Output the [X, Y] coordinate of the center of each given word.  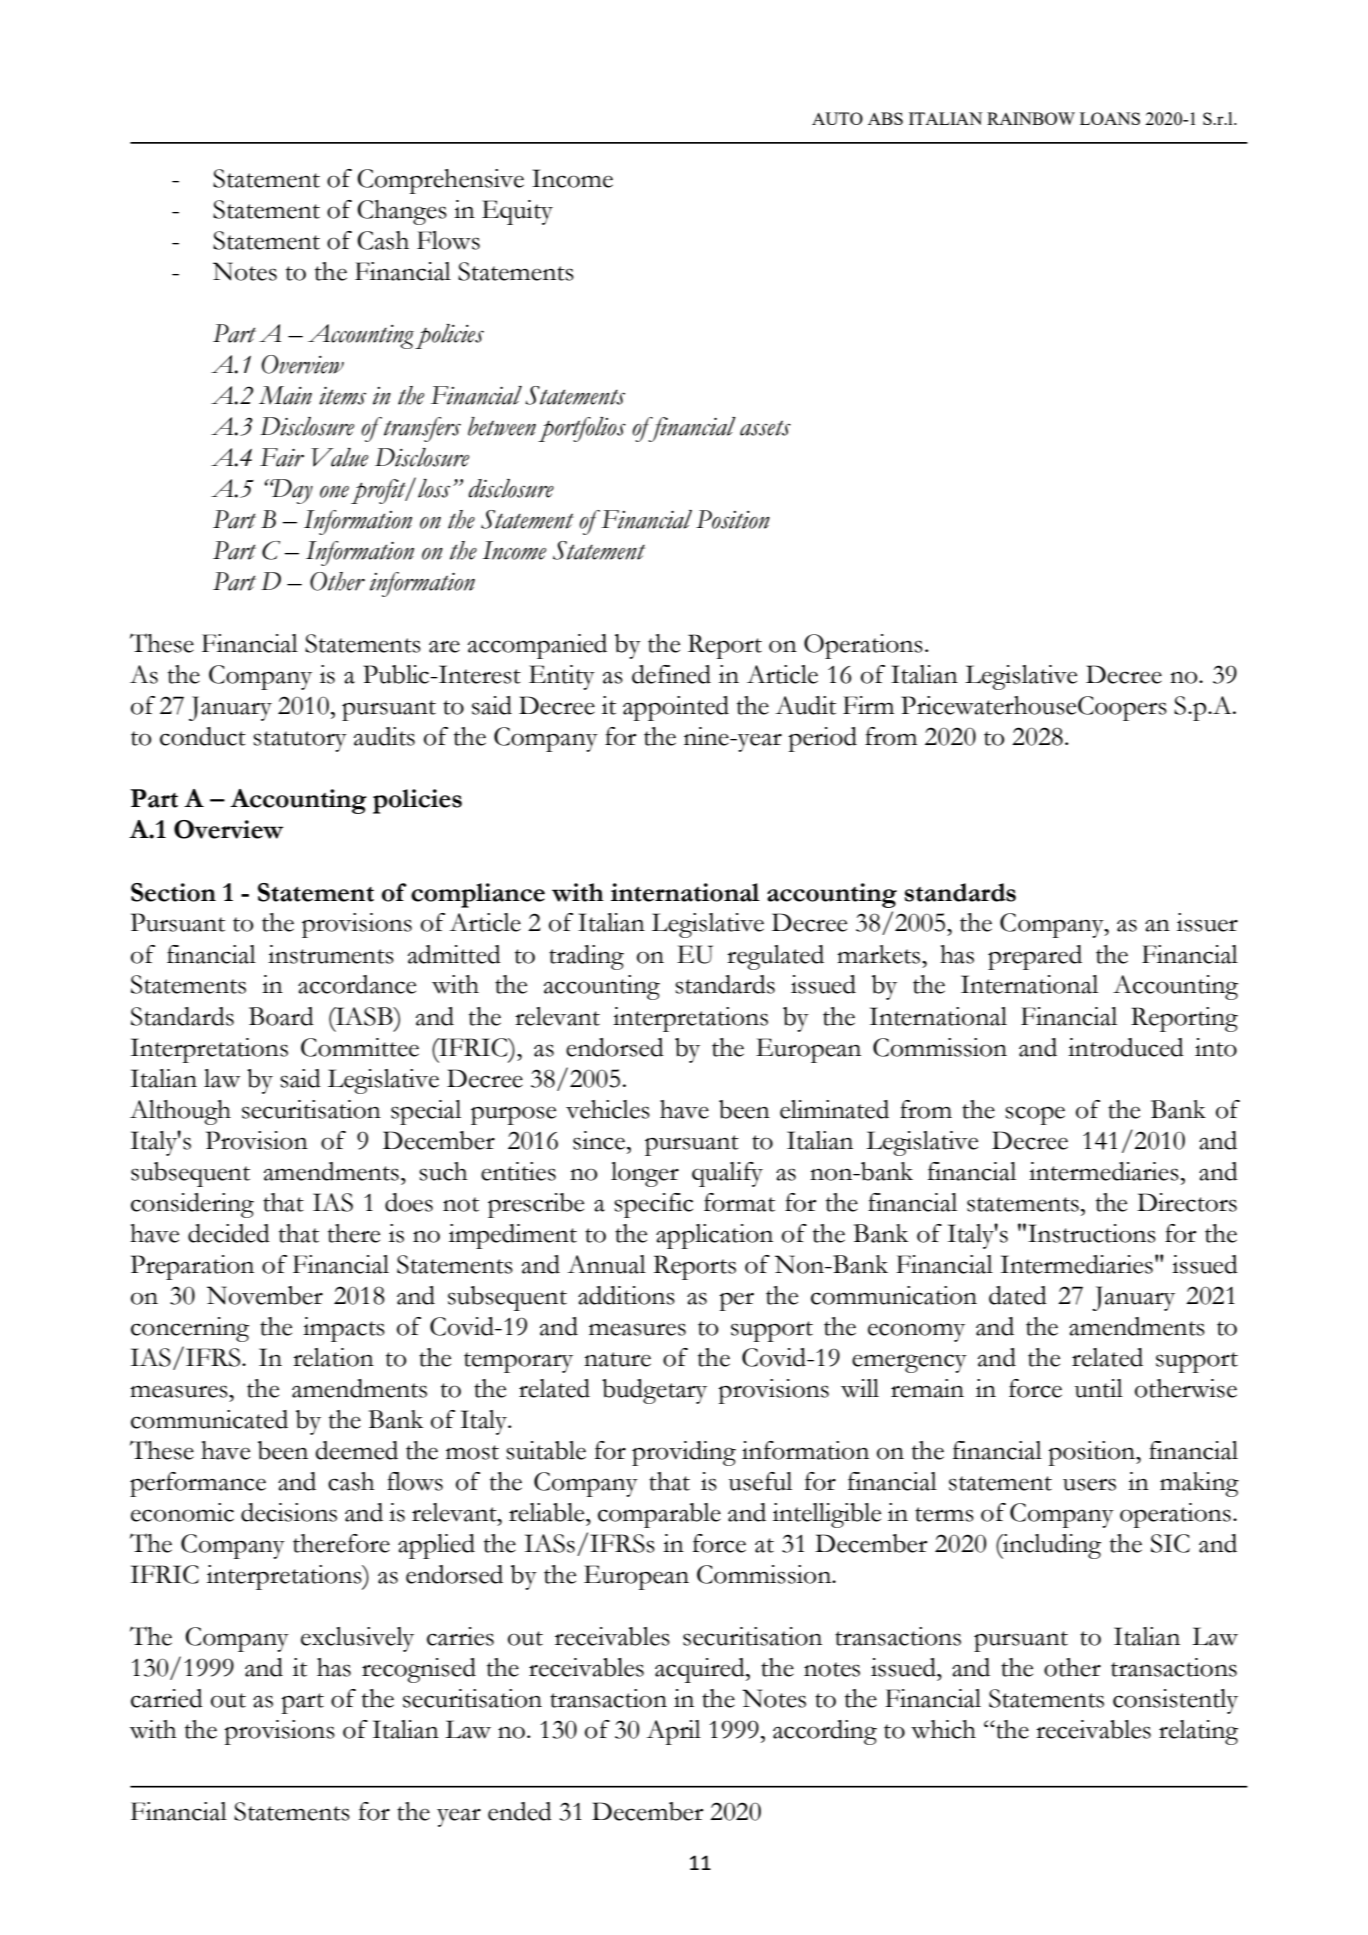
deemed [356, 1450]
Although [180, 1112]
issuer [1207, 922]
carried [167, 1698]
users [1089, 1484]
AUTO [837, 118]
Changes [402, 212]
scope [1035, 1115]
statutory [300, 741]
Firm [868, 705]
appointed [676, 708]
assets [765, 428]
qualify [727, 1174]
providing [684, 1453]
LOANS [1110, 118]
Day [291, 491]
